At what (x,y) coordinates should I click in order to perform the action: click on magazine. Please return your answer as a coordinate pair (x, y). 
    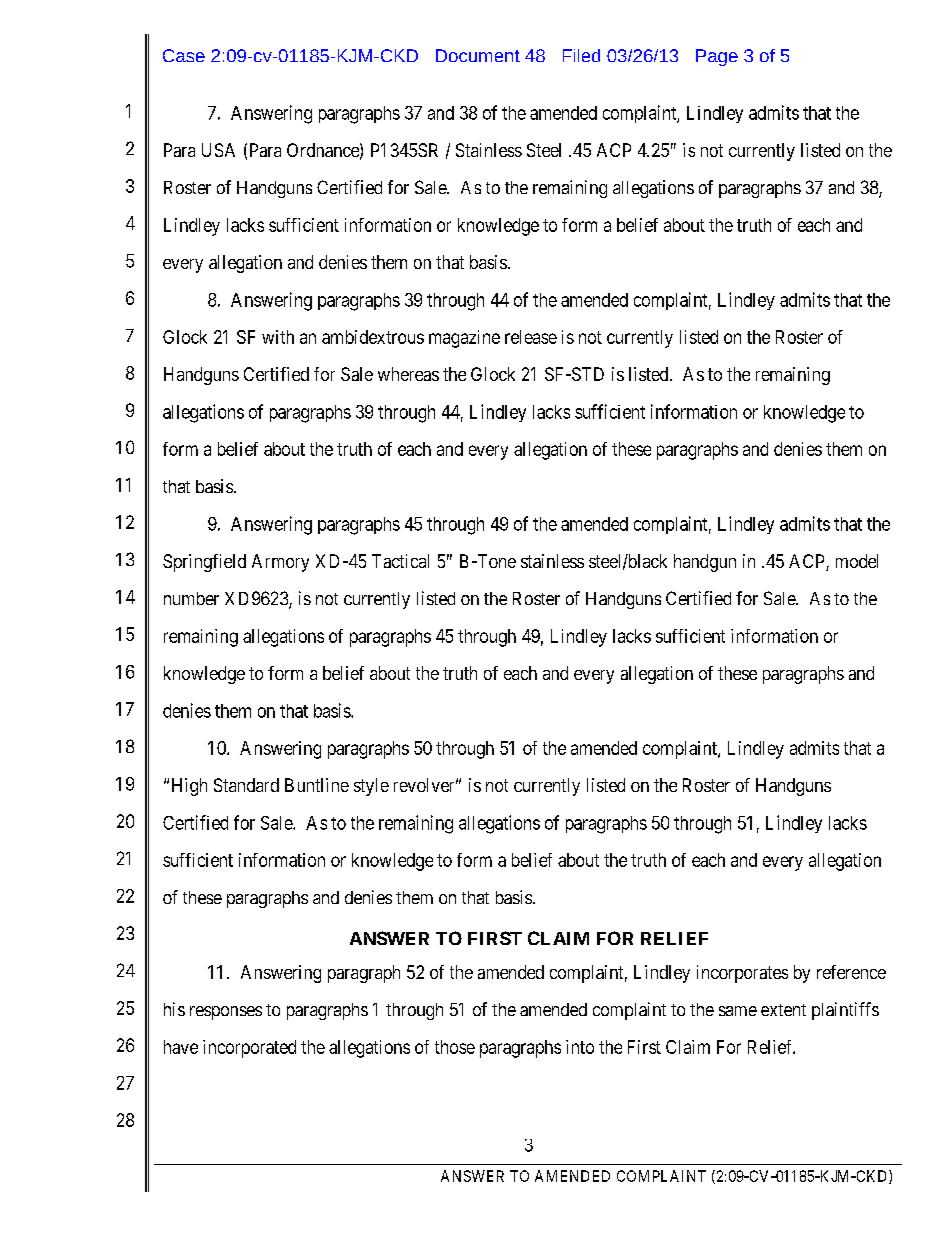
    Looking at the image, I should click on (464, 339).
